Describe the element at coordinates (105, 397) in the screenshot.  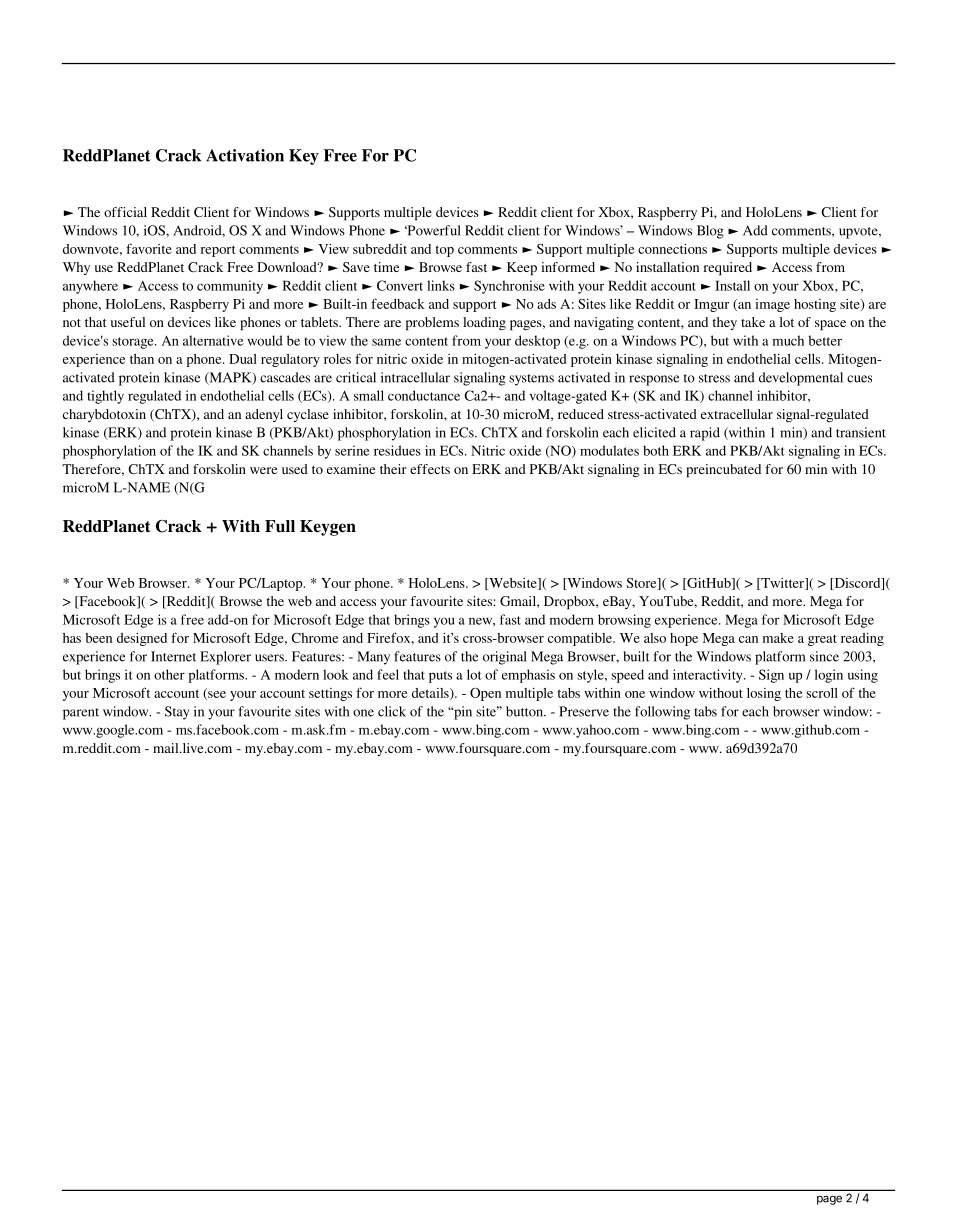
I see `tightly` at that location.
